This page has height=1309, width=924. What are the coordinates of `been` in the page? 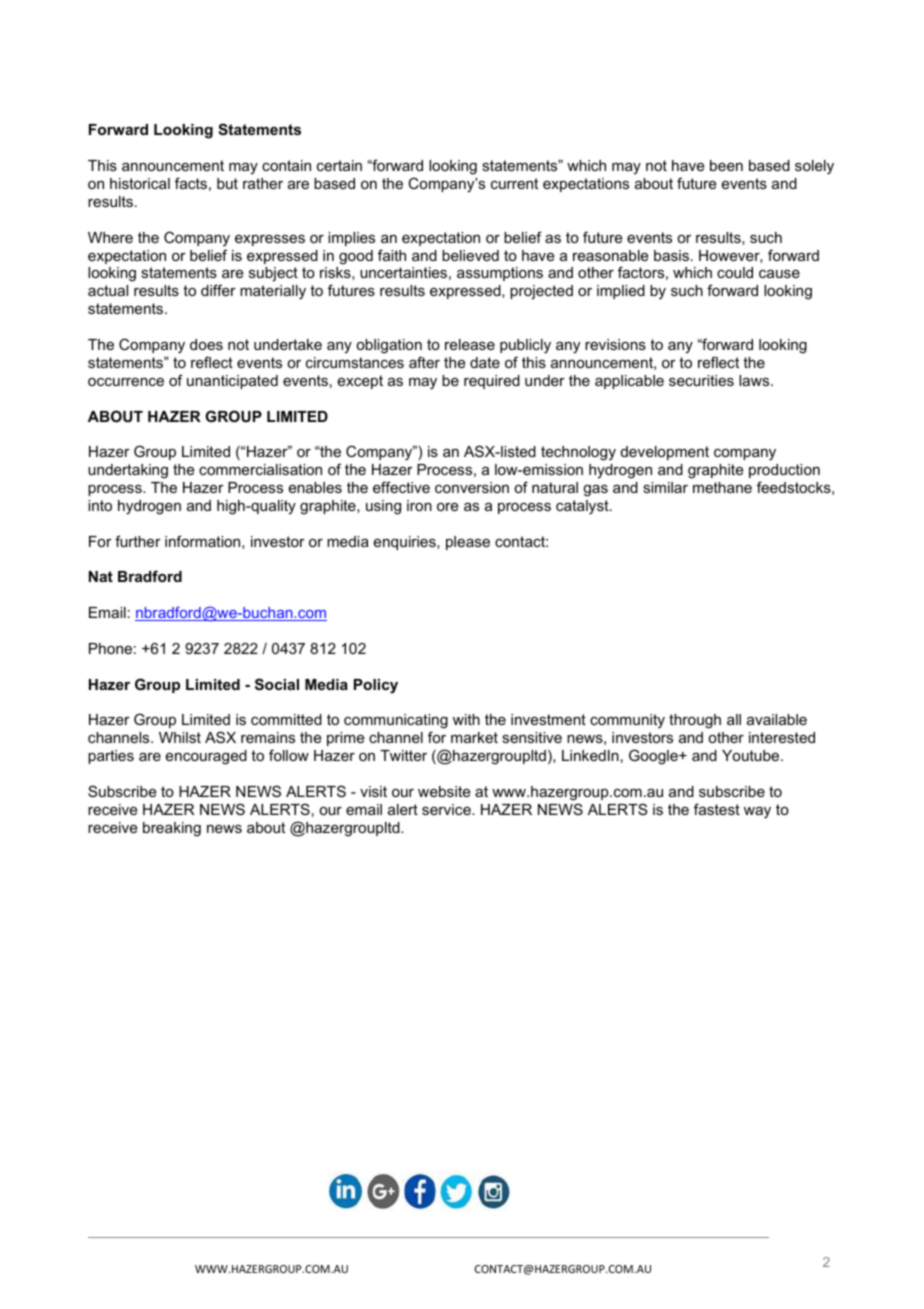 It's located at (726, 165).
